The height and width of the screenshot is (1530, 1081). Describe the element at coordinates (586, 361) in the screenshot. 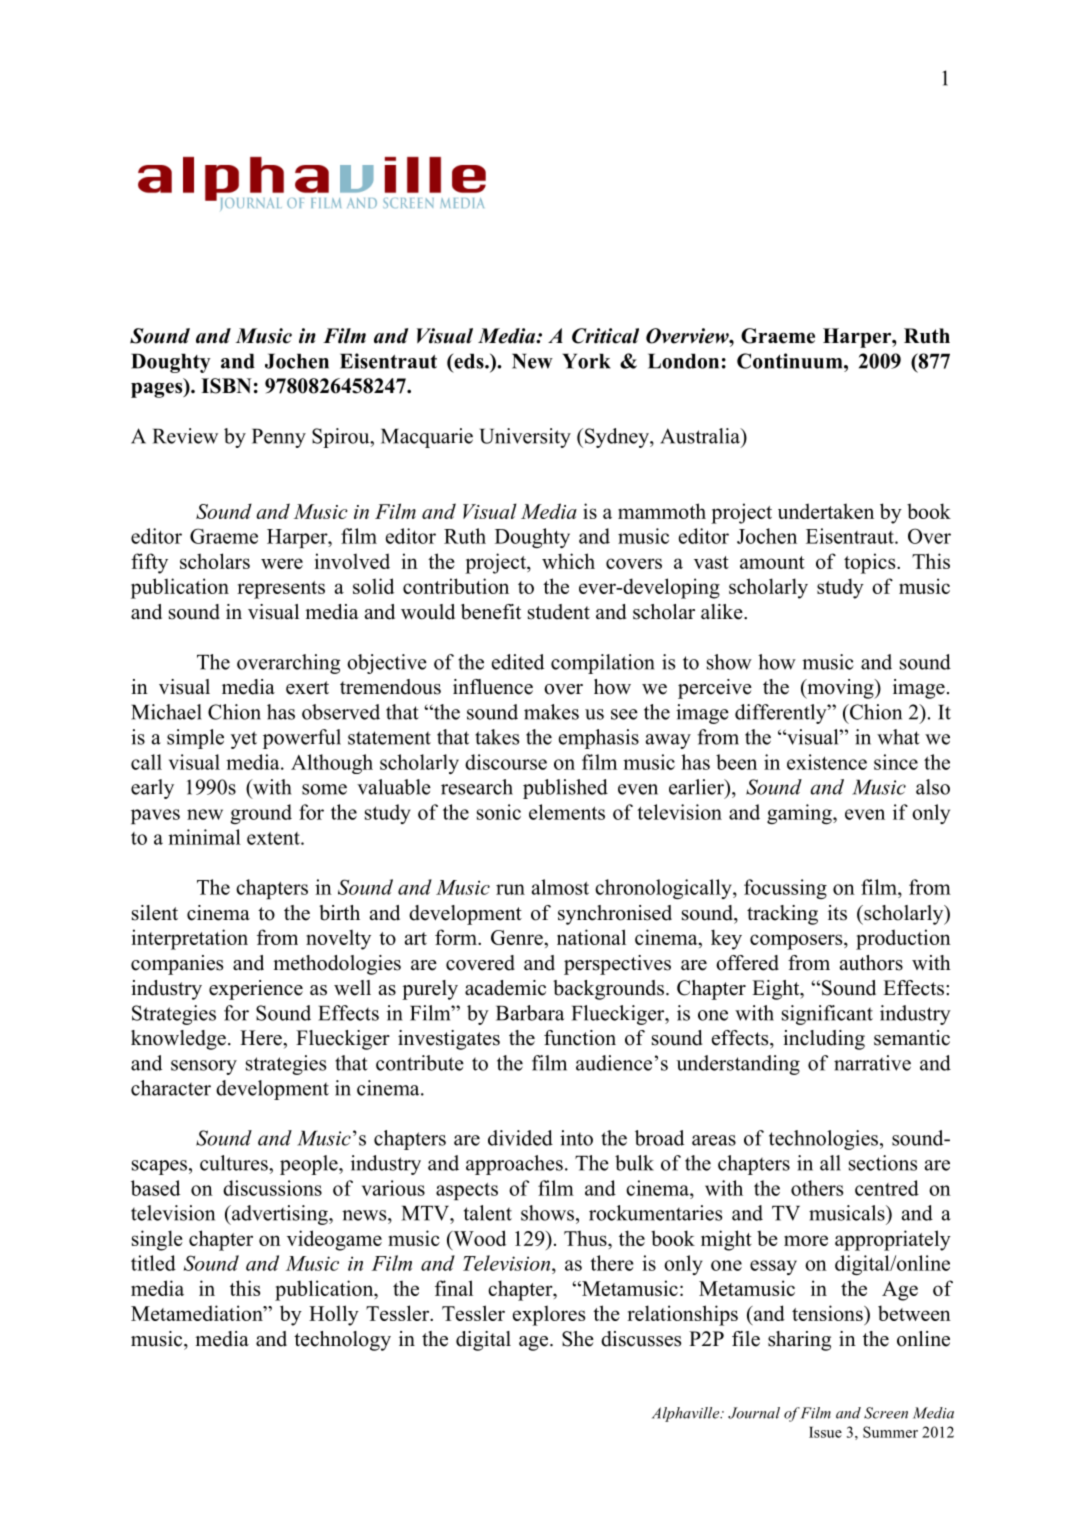

I see `York` at that location.
